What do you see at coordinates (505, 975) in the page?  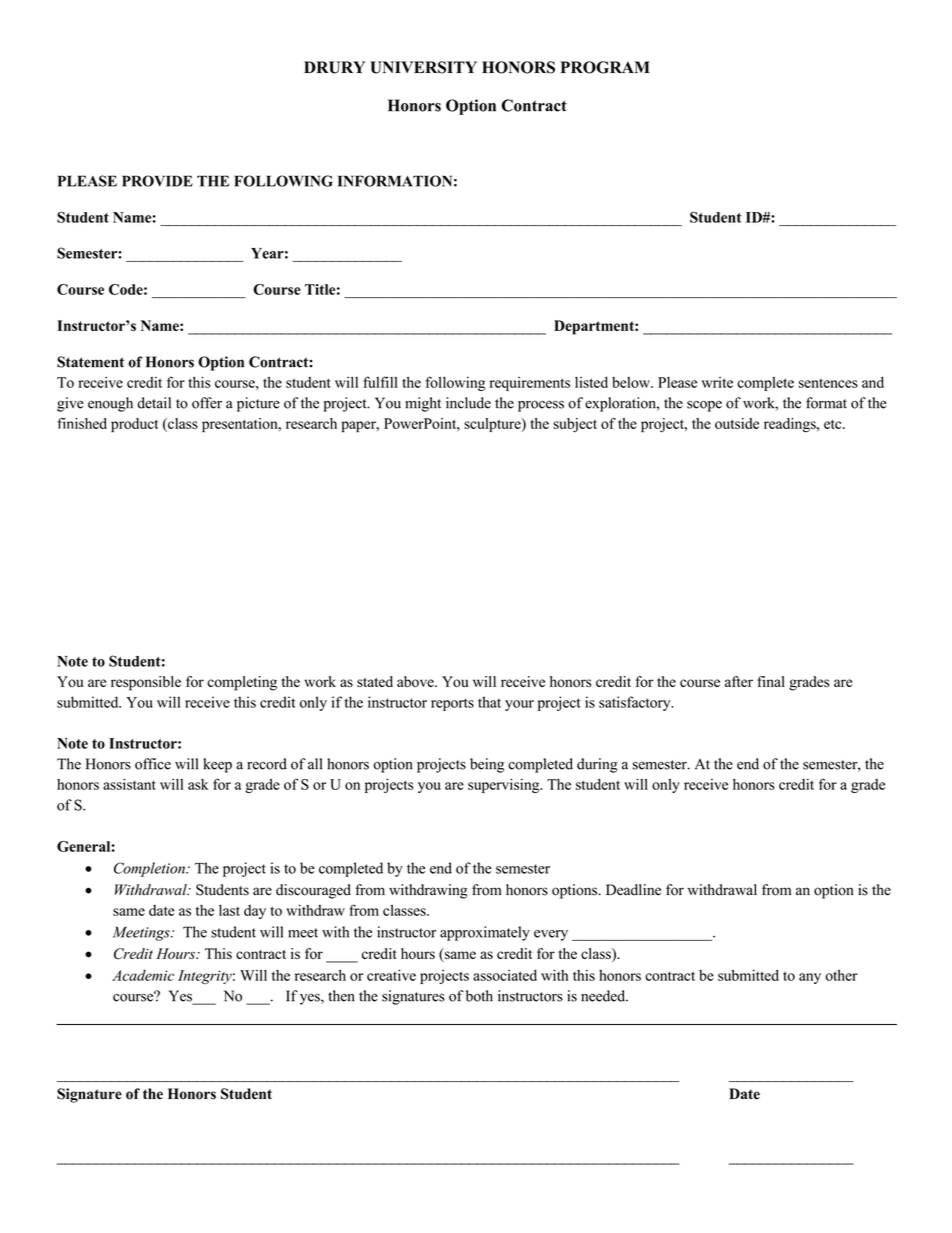 I see `associated` at bounding box center [505, 975].
